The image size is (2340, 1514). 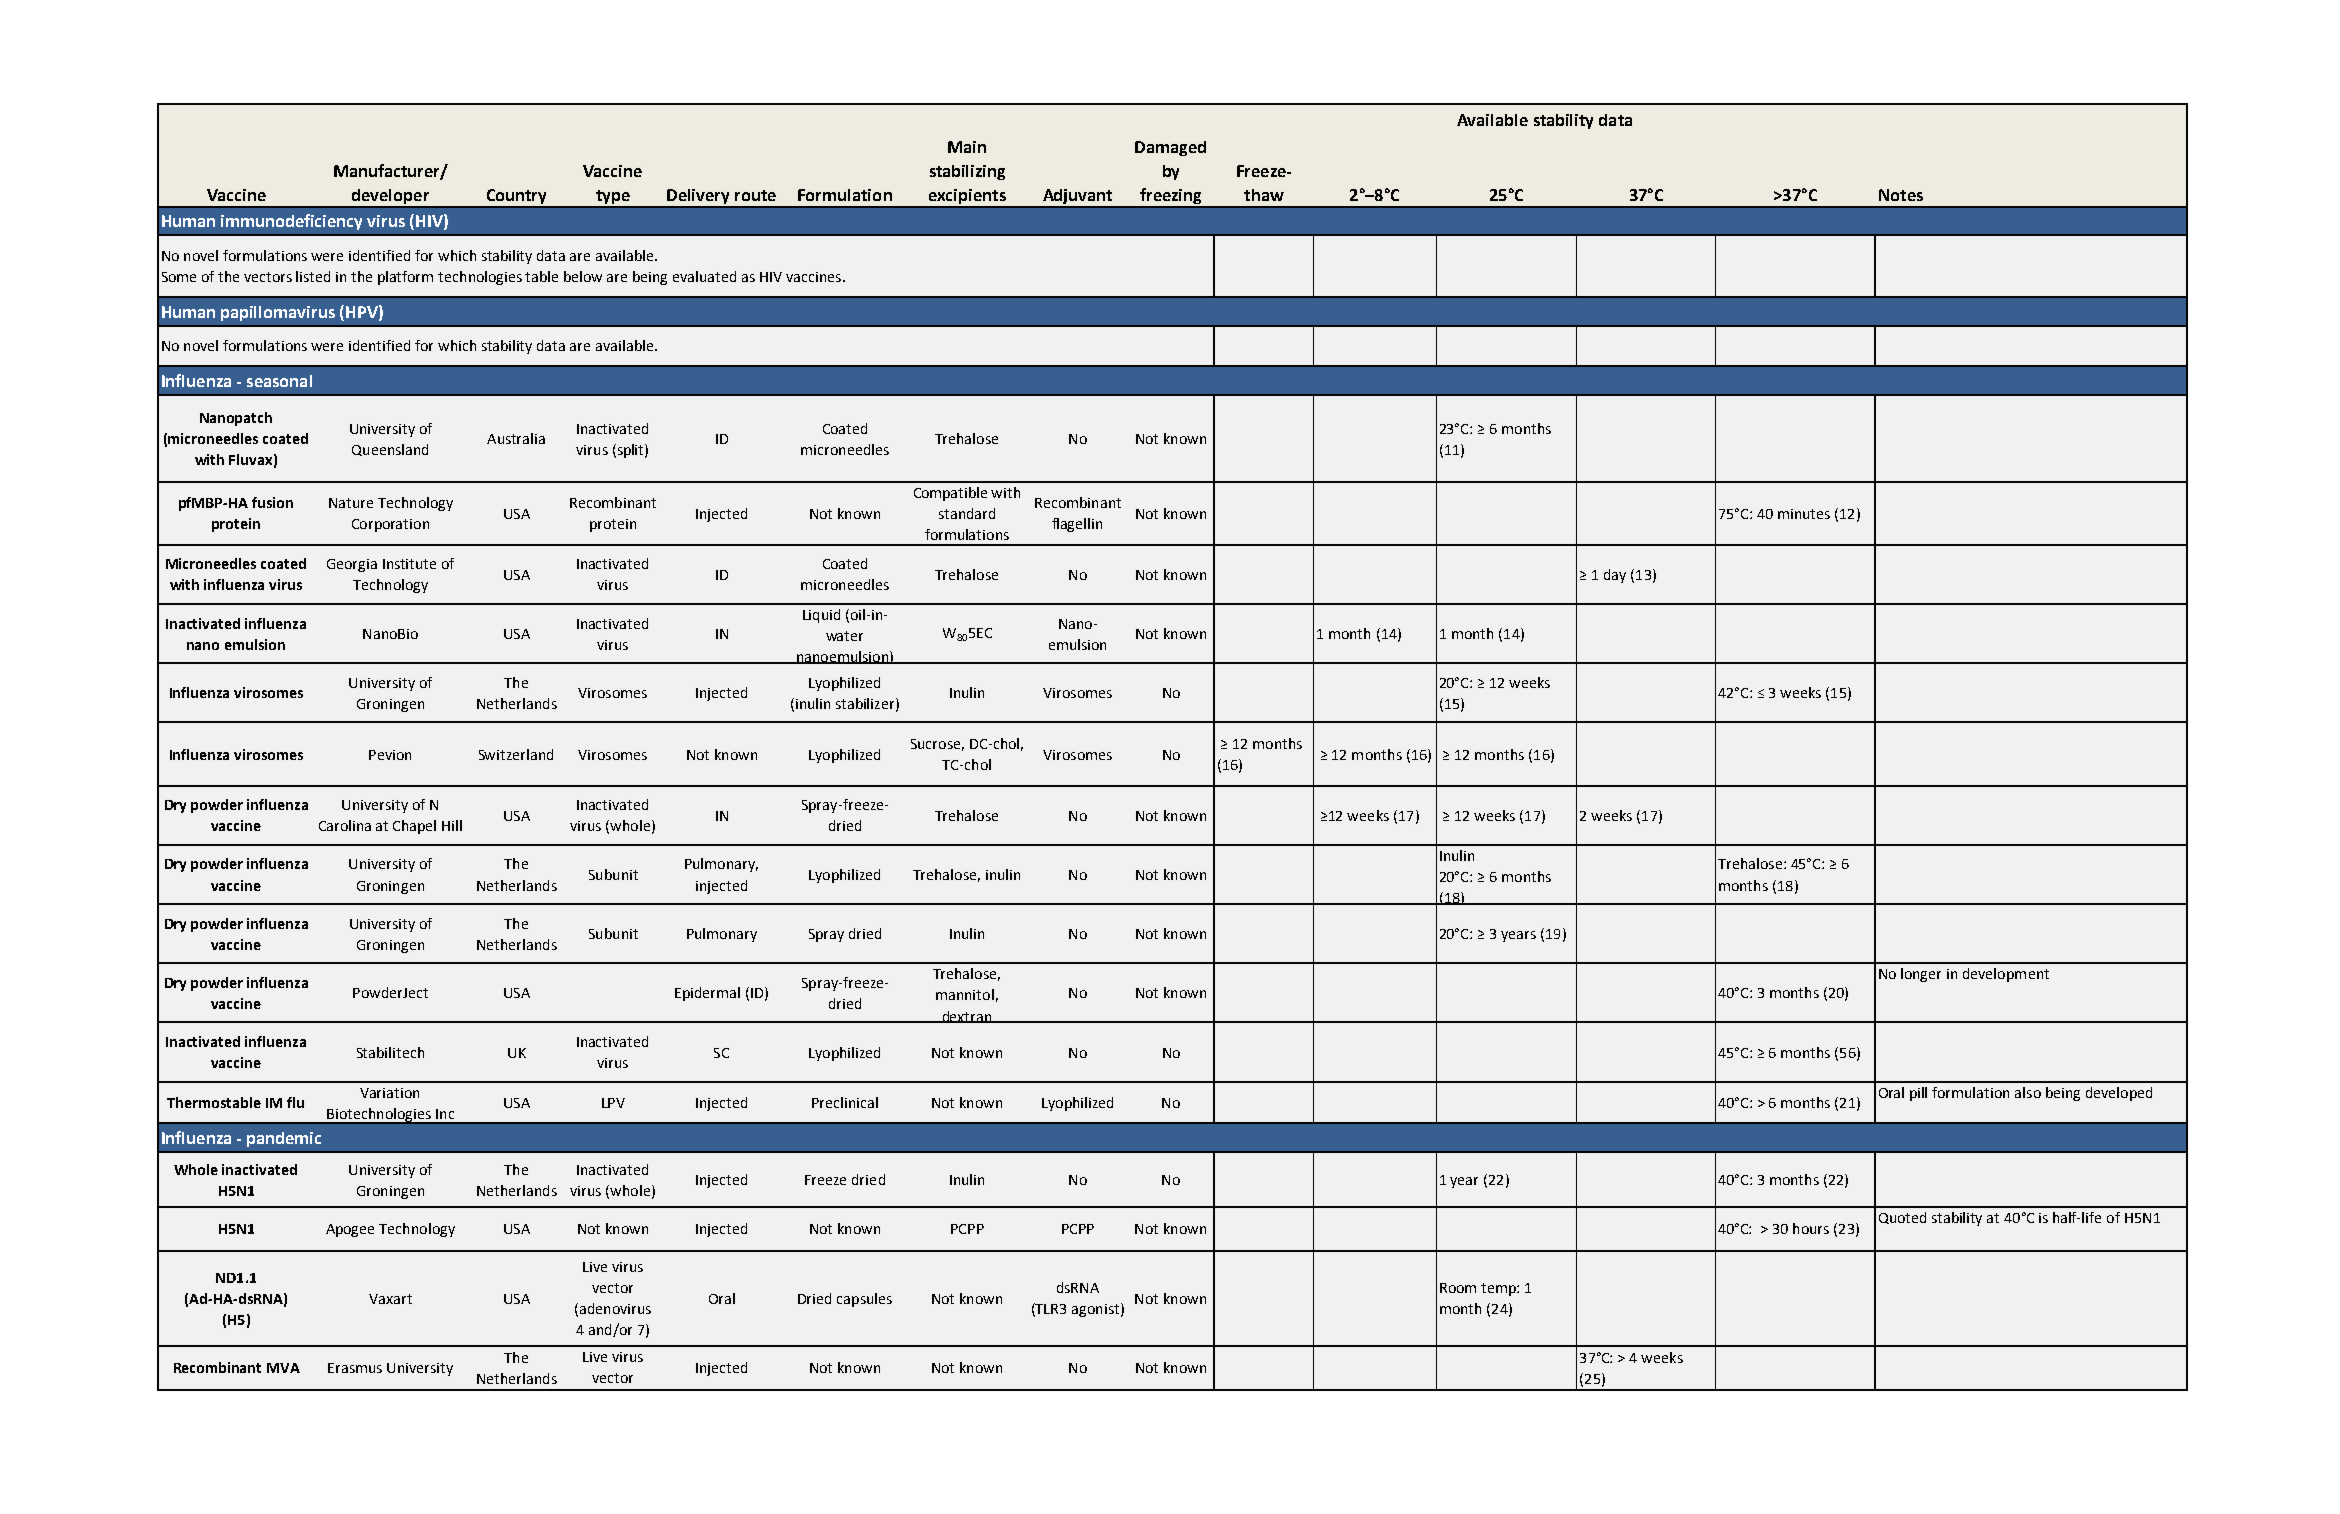 What do you see at coordinates (516, 754) in the document?
I see `Switzerland` at bounding box center [516, 754].
